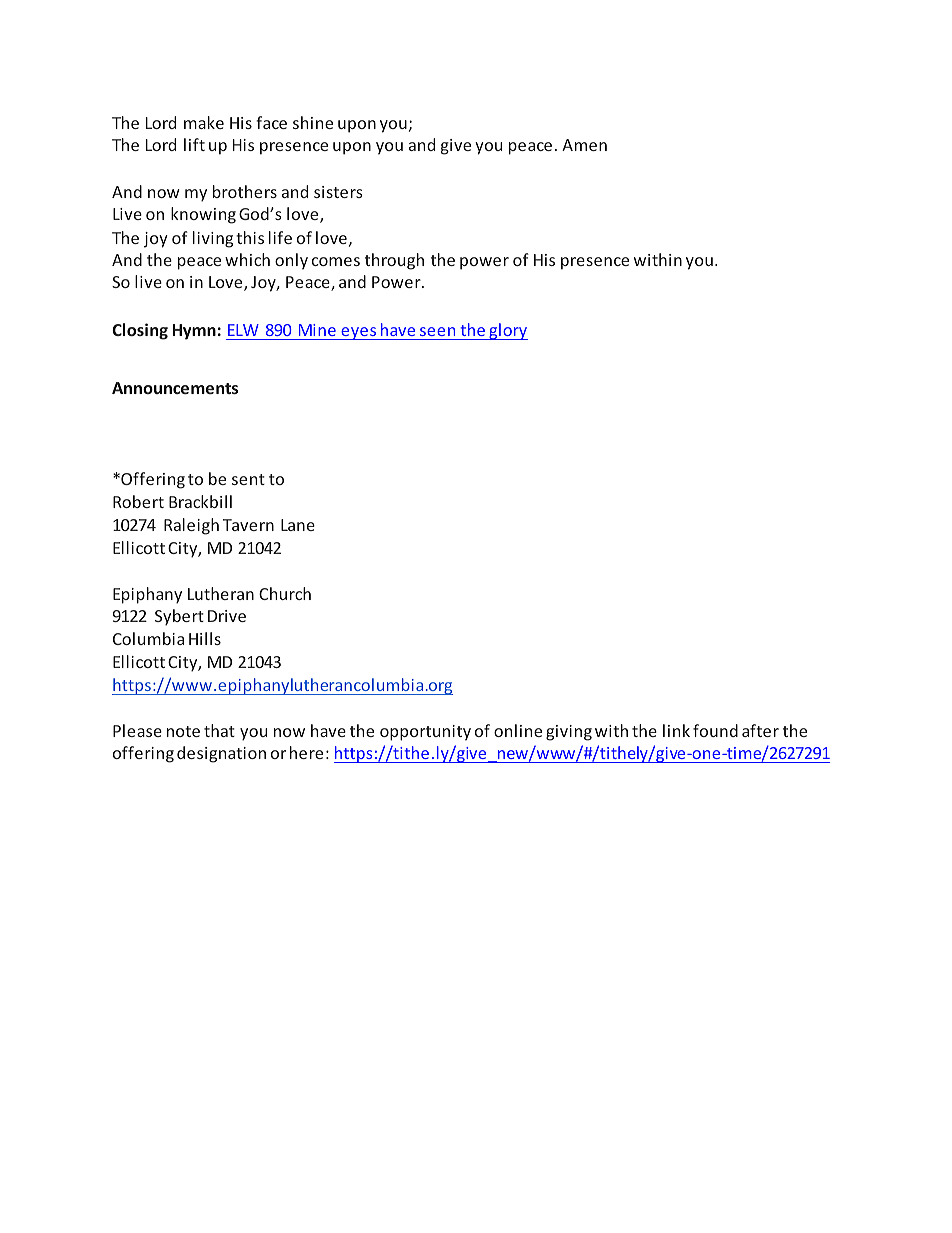  I want to click on glory, so click(507, 331).
